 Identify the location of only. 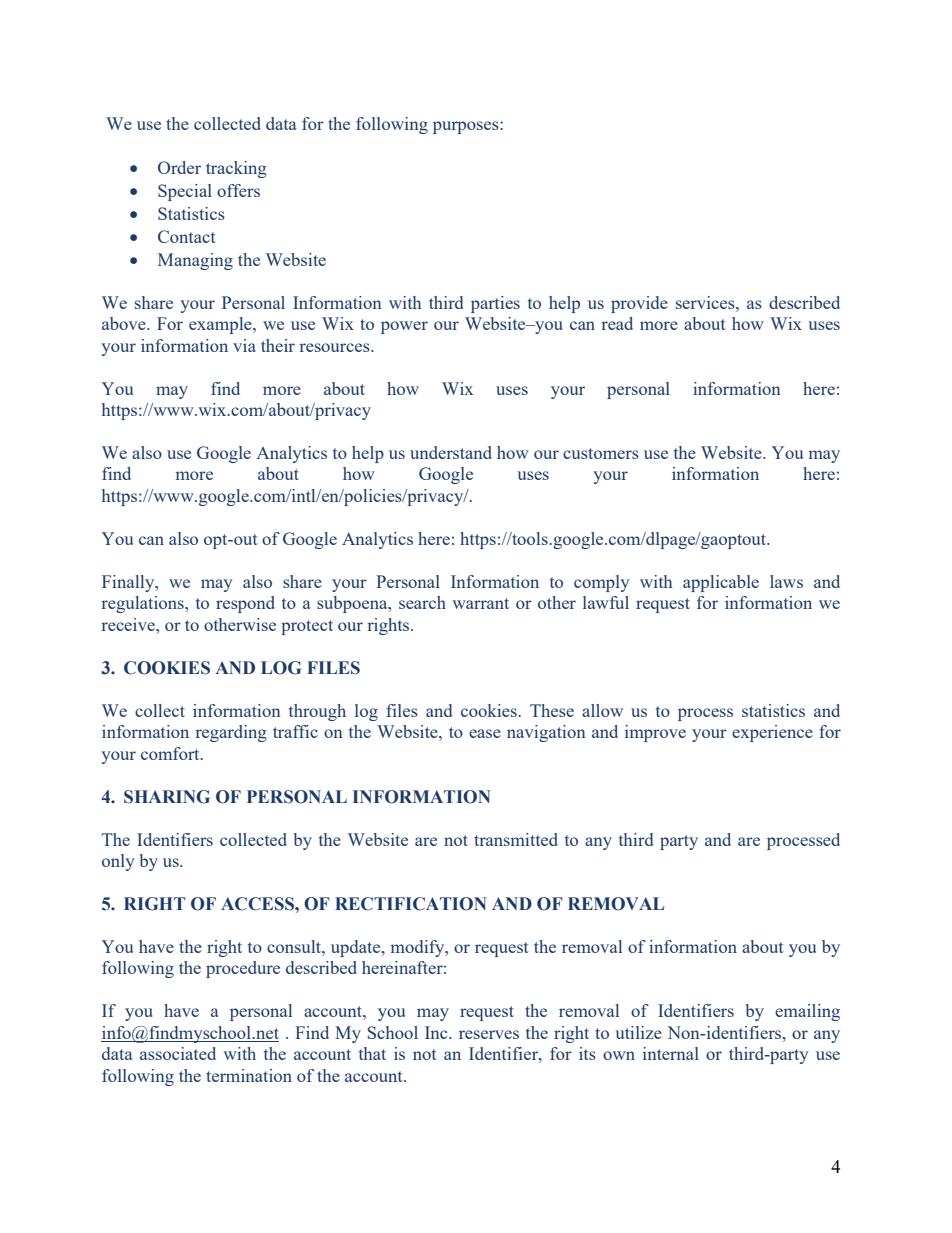
(118, 862).
